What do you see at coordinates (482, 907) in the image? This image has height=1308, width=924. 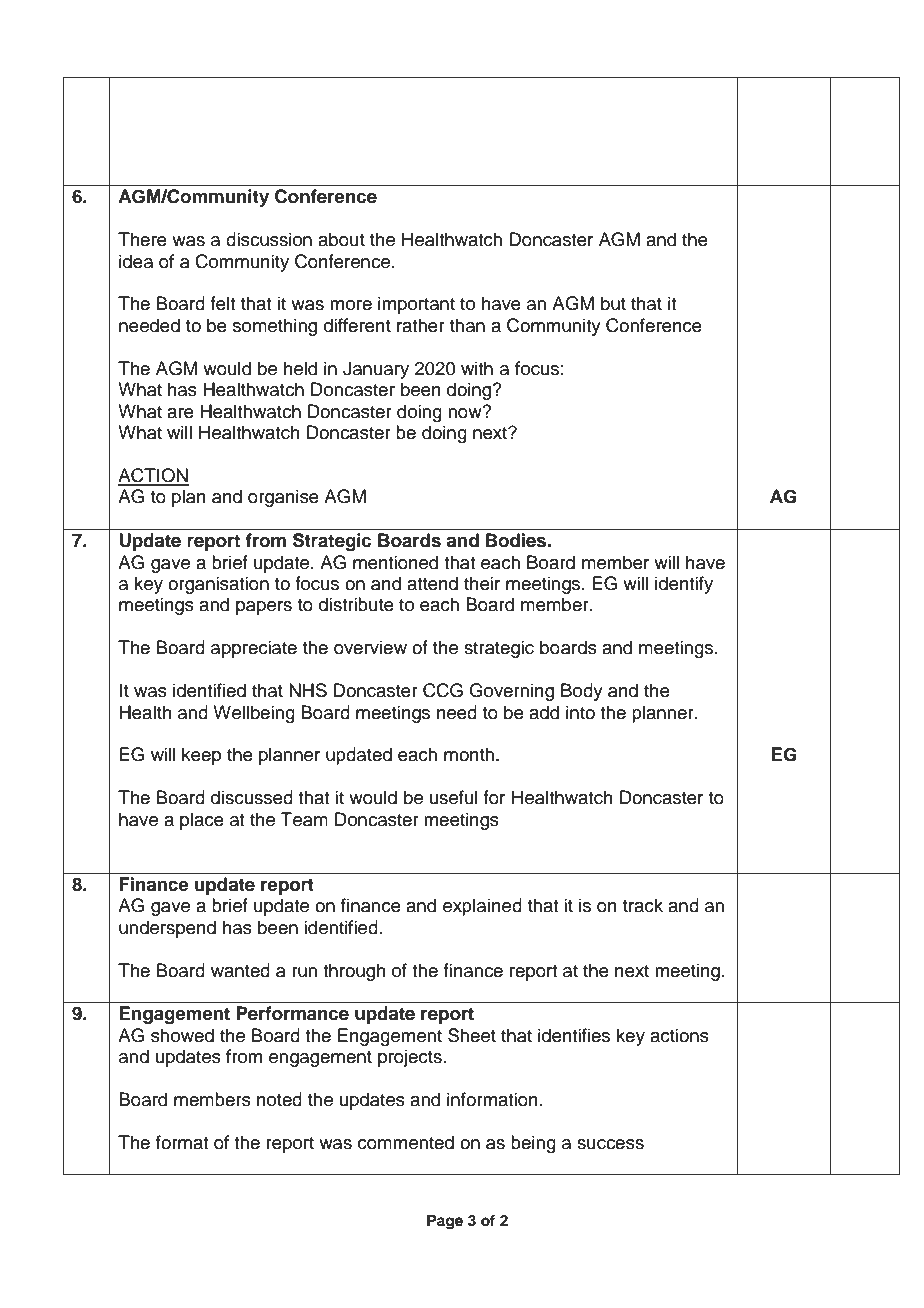 I see `explained` at bounding box center [482, 907].
